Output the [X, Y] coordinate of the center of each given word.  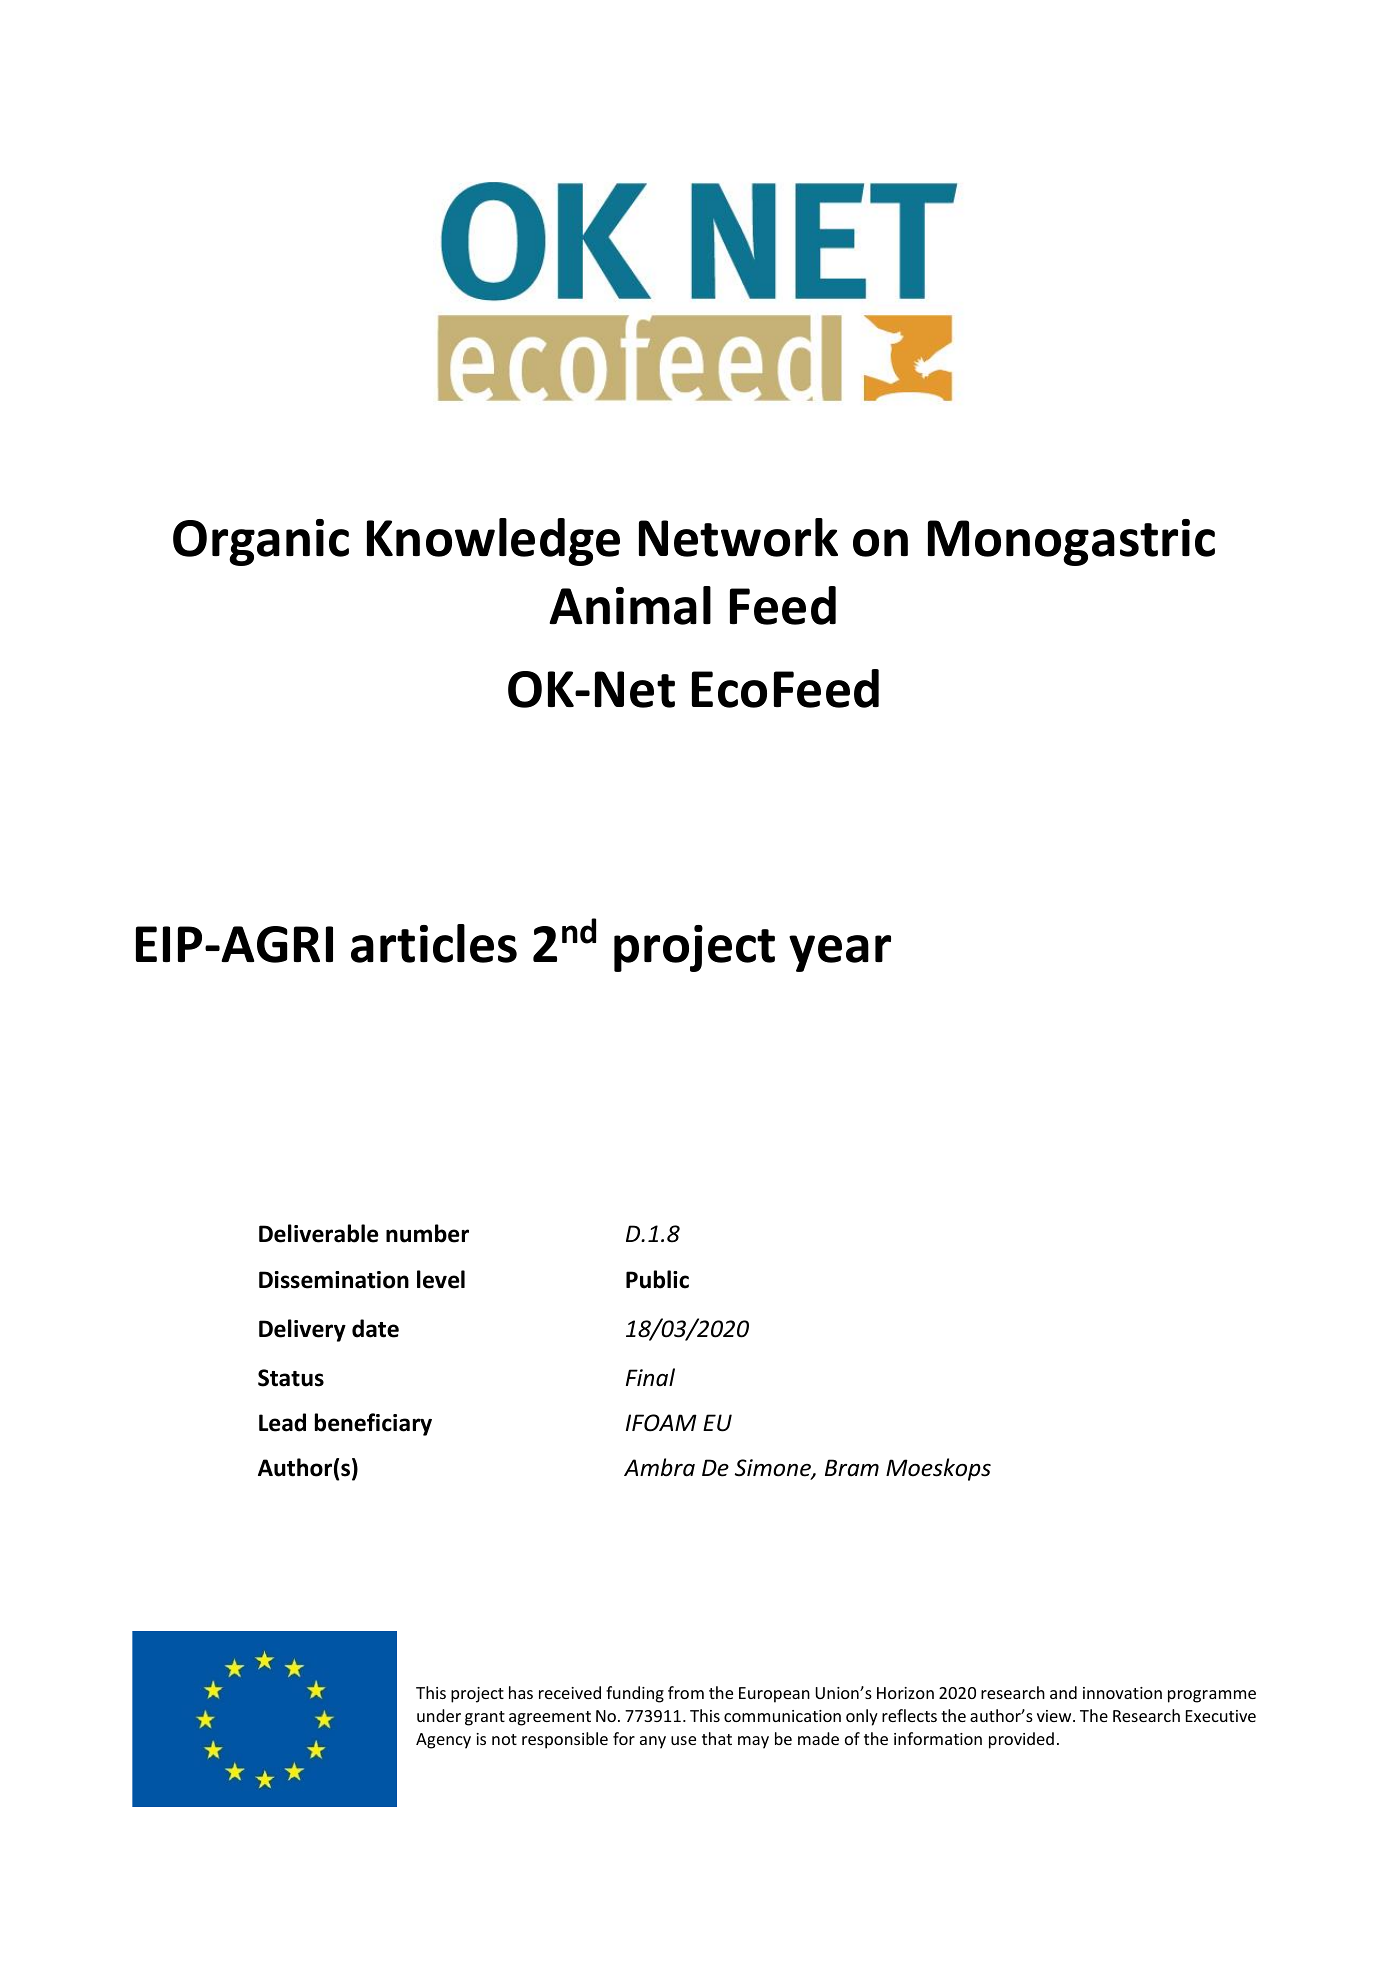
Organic [261, 542]
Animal [630, 605]
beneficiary [373, 1424]
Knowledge [493, 542]
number [427, 1233]
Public [657, 1279]
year [840, 953]
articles [434, 943]
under [439, 1715]
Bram [852, 1468]
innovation [1122, 1693]
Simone [774, 1469]
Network [738, 537]
